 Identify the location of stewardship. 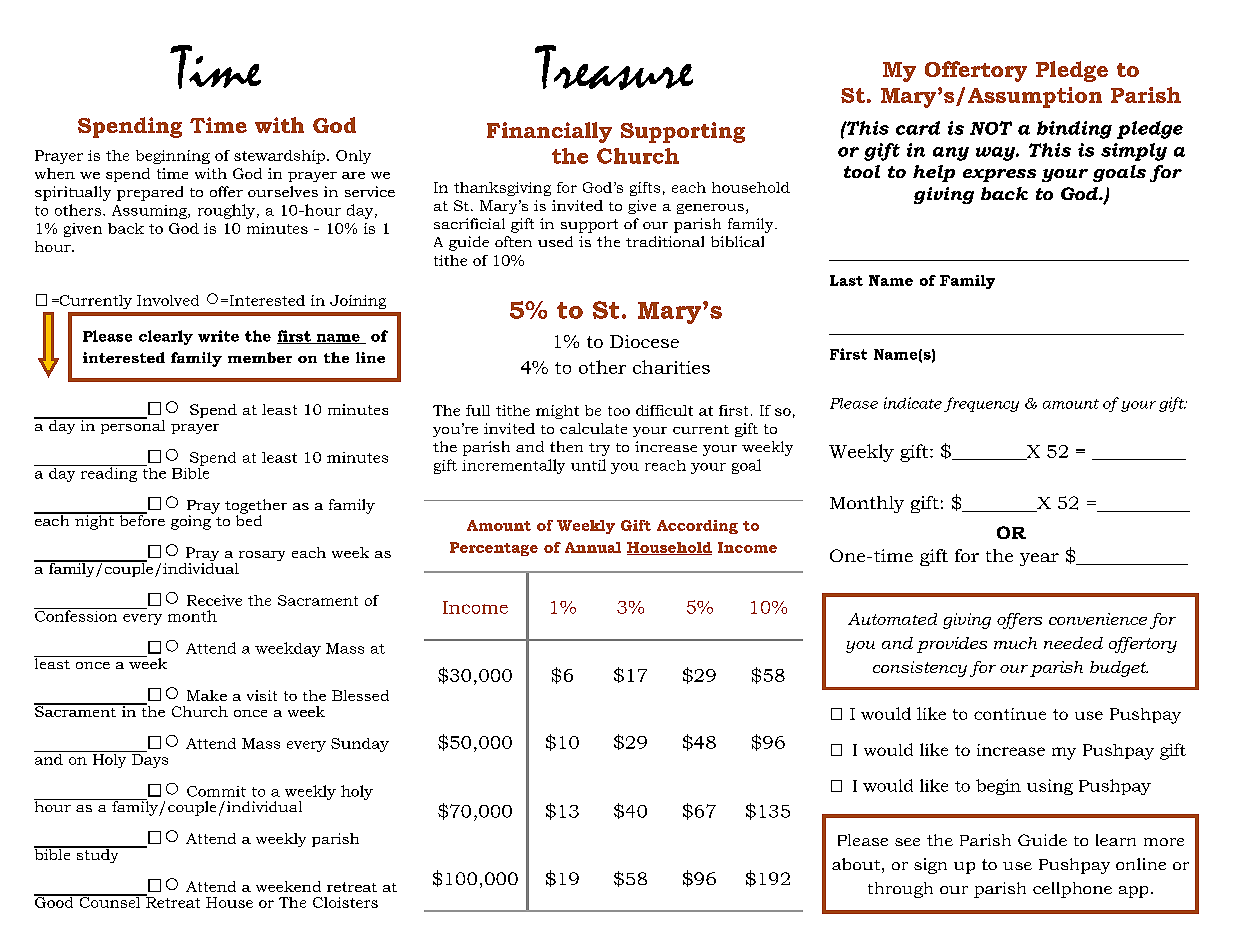
(279, 157).
